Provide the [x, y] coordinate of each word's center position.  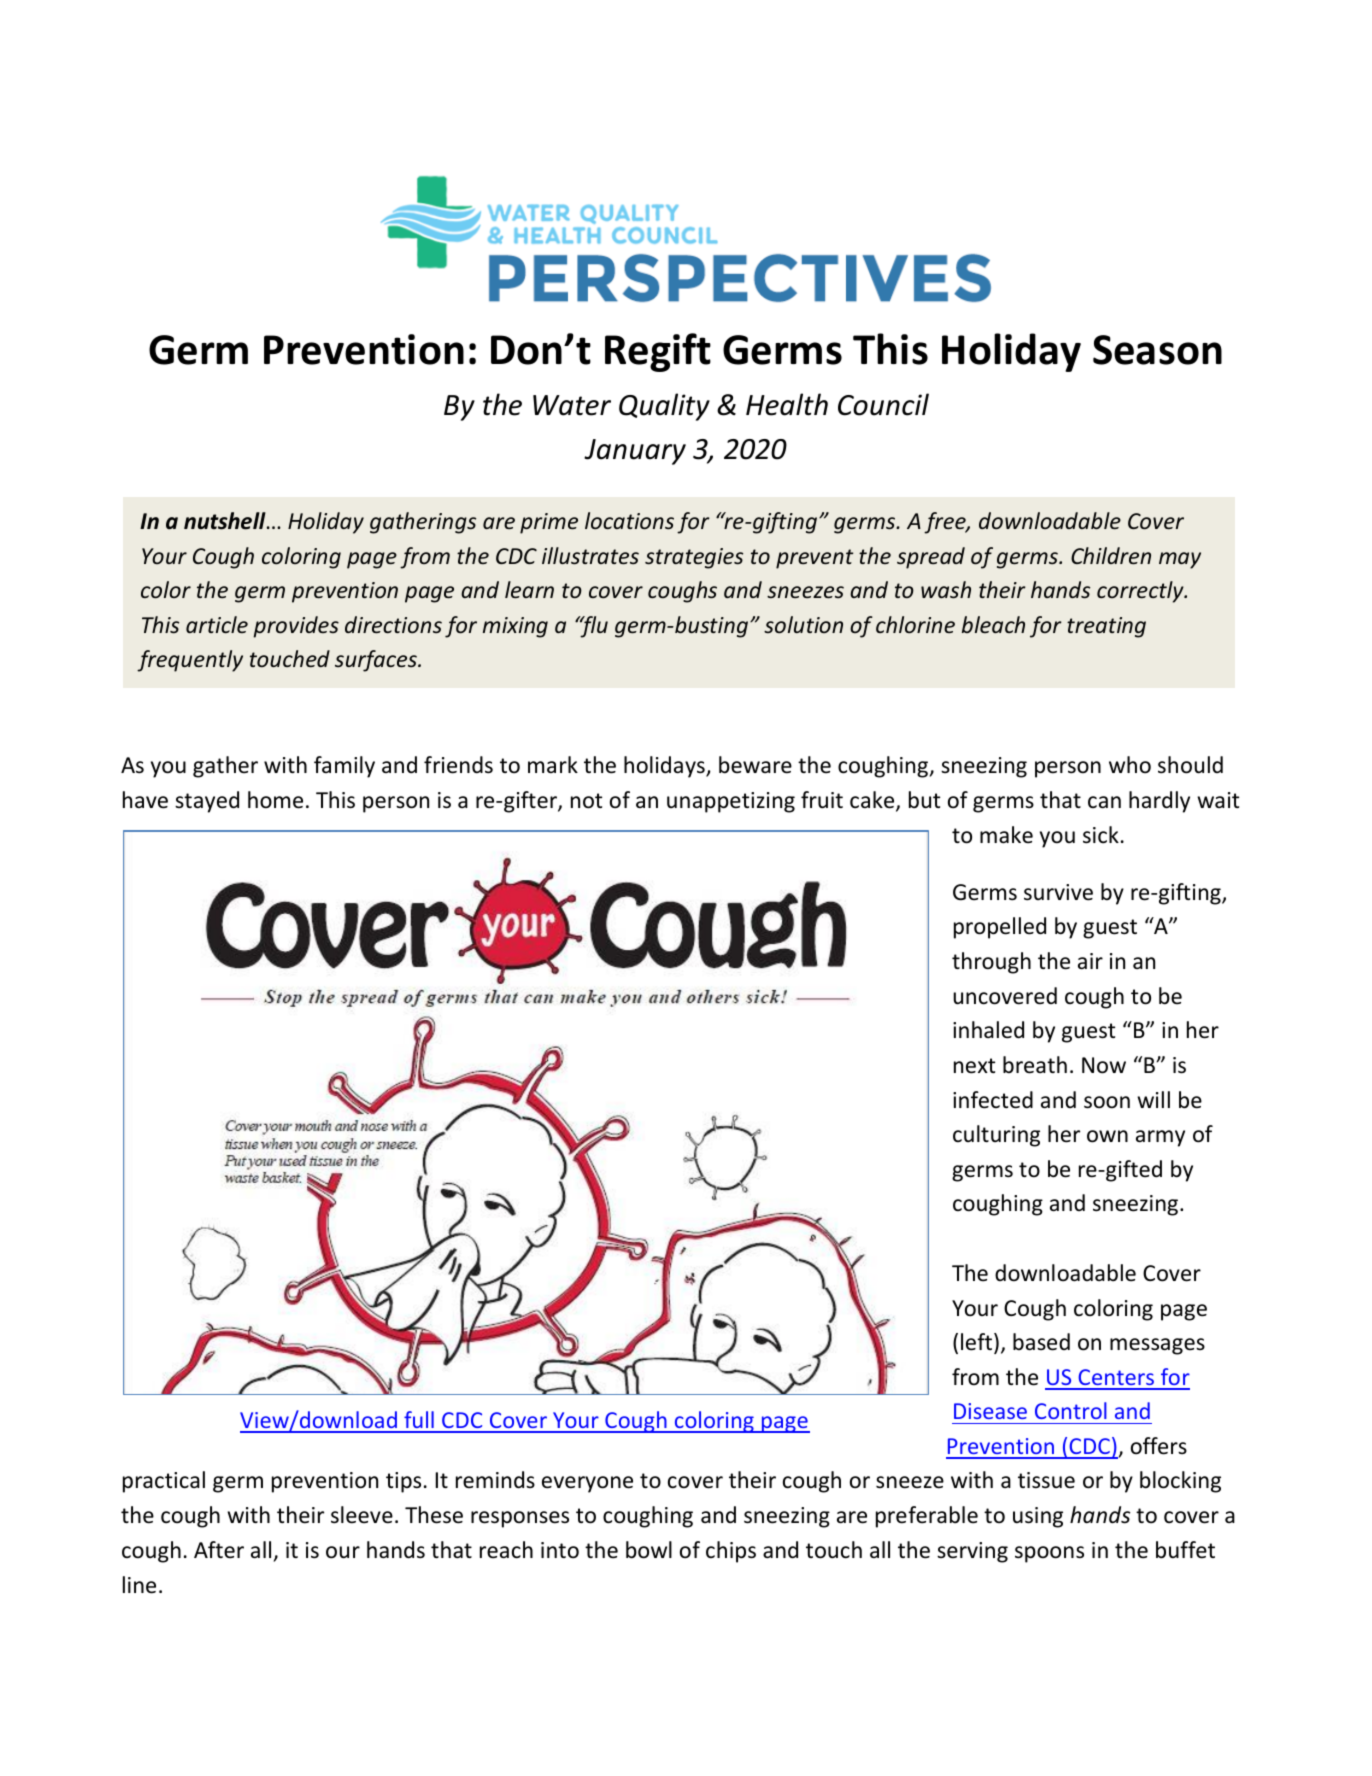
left [976, 1342]
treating [1106, 627]
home [275, 800]
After [219, 1550]
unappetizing [731, 802]
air [1090, 961]
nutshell [226, 521]
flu [593, 627]
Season [1157, 350]
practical [164, 1482]
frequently [190, 661]
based [1041, 1342]
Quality [664, 407]
